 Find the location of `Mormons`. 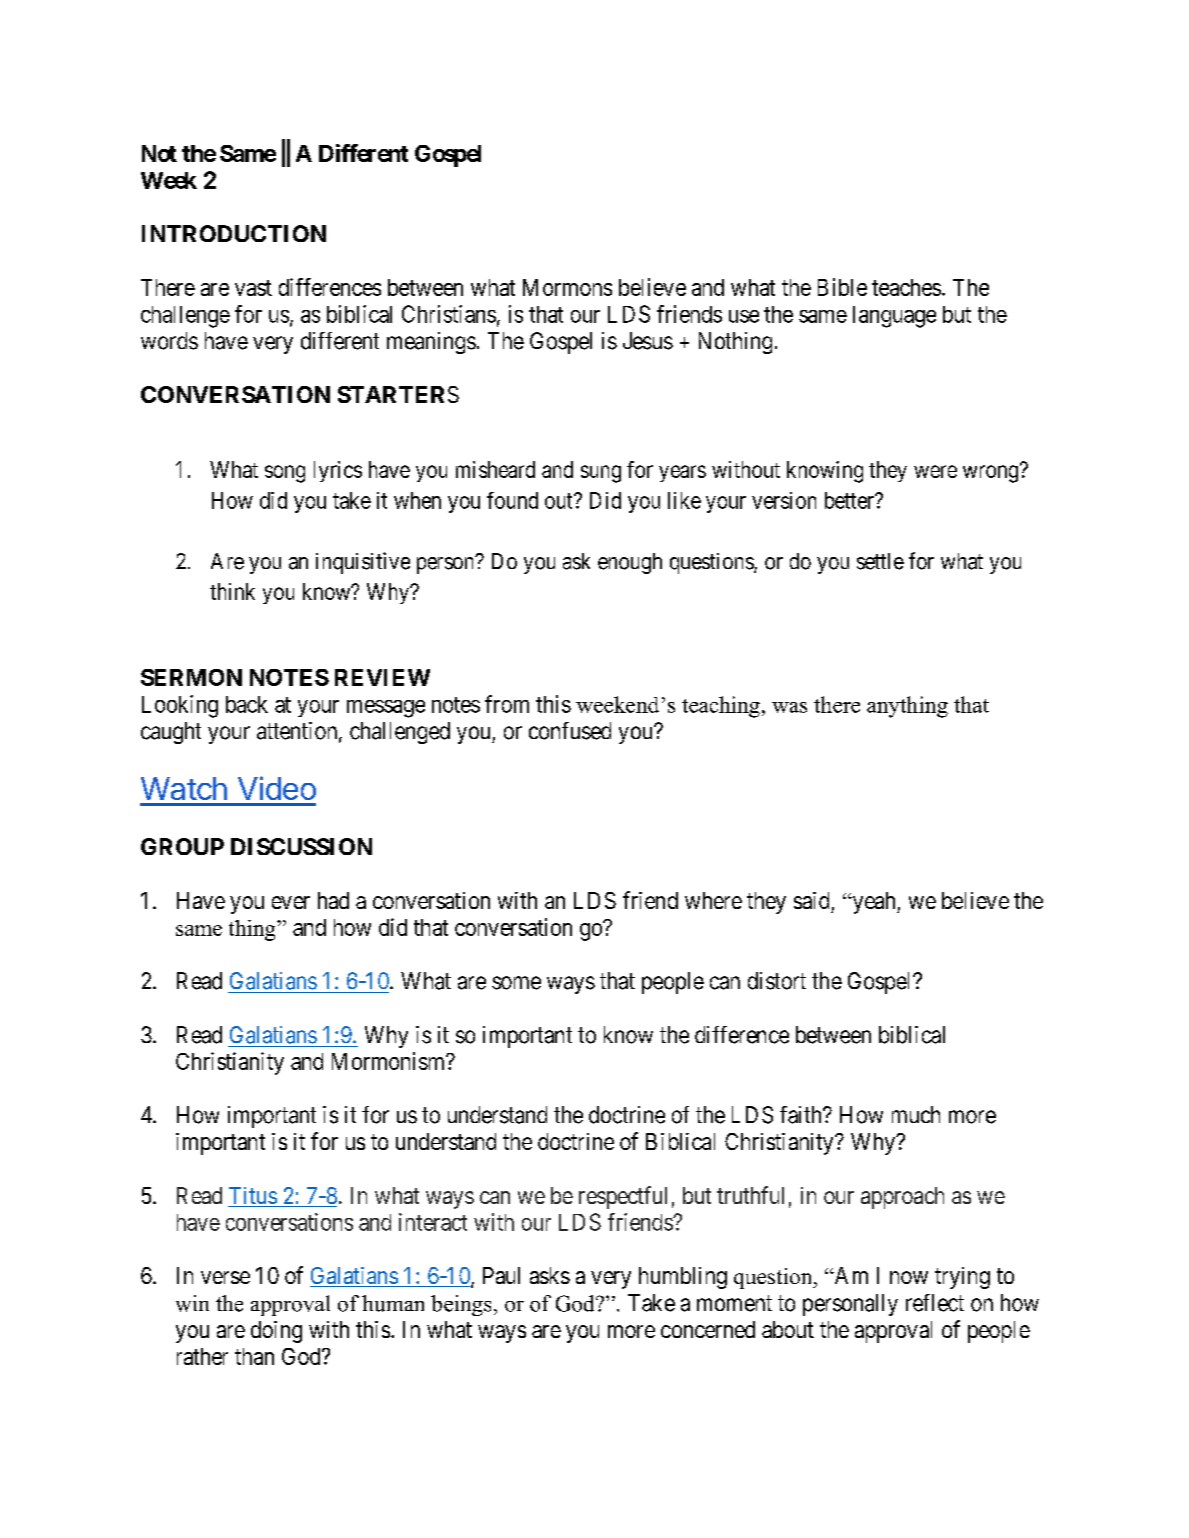

Mormons is located at coordinates (567, 287).
